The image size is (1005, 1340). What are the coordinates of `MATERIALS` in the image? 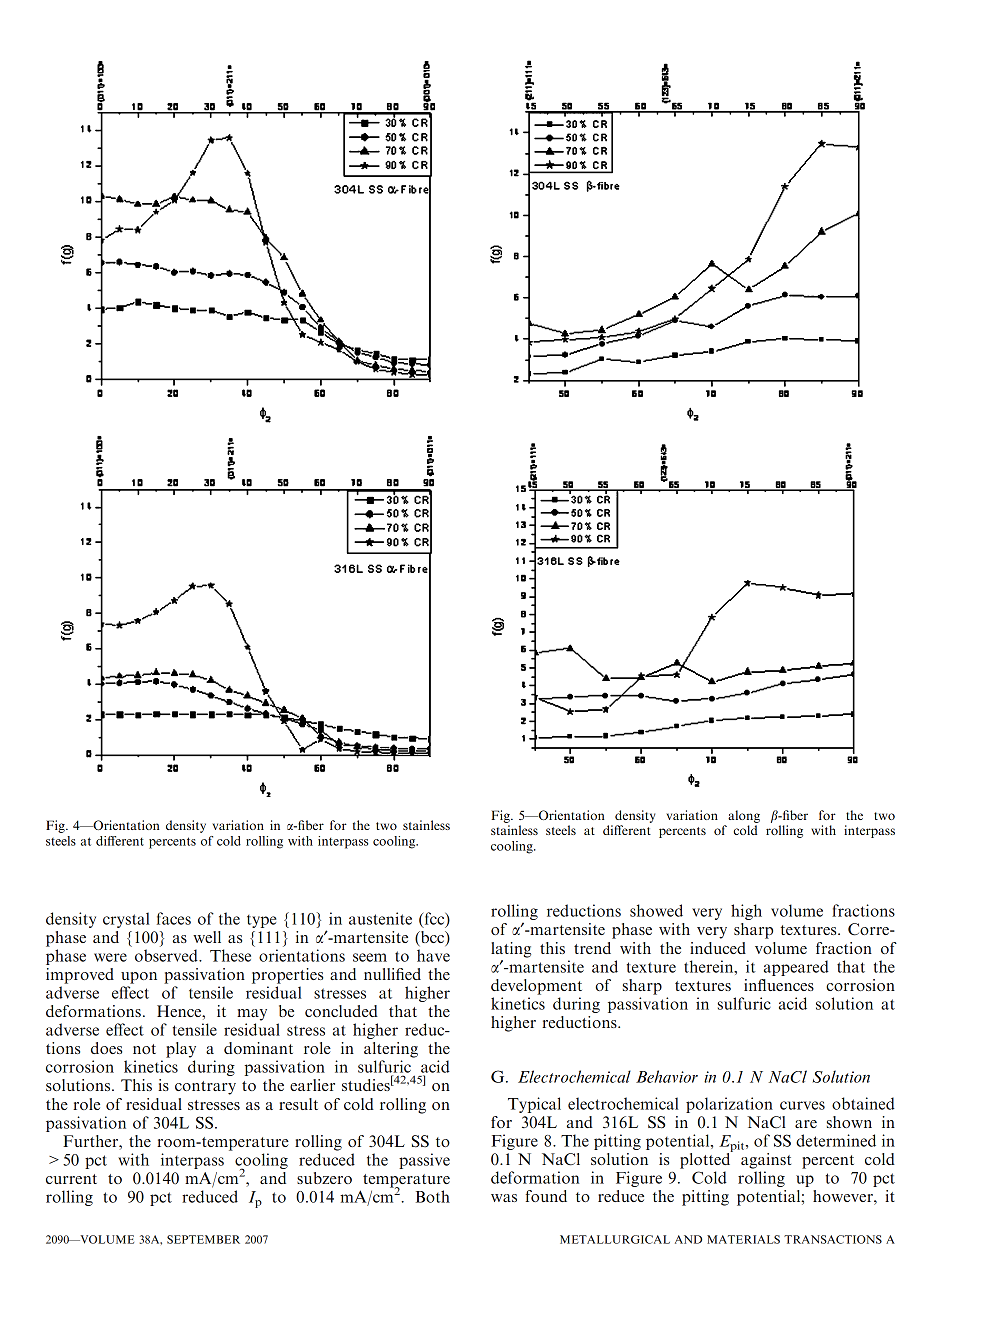 It's located at (743, 1239).
